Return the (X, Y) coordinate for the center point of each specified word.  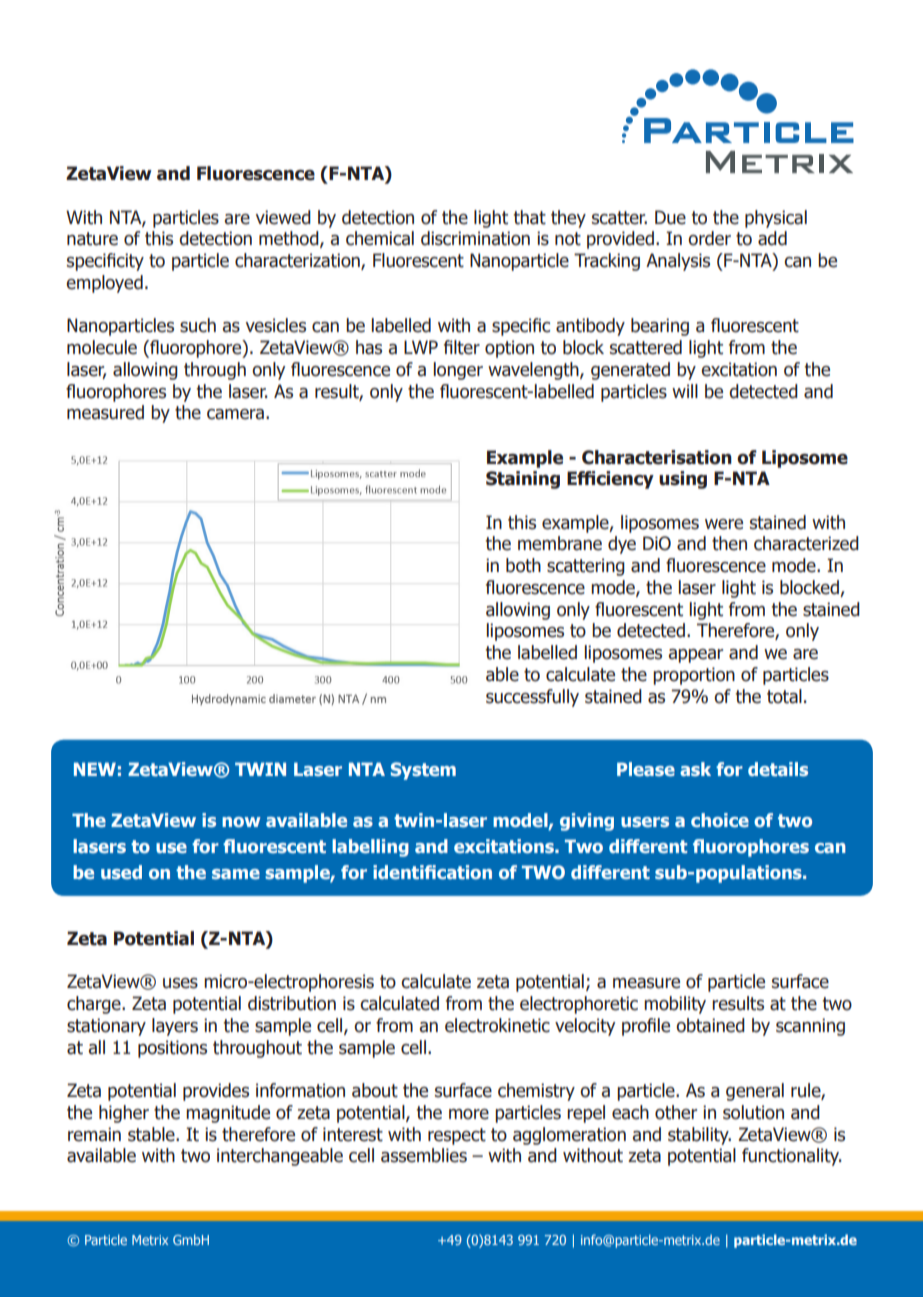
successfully (532, 698)
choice (720, 820)
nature (92, 239)
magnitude (228, 1114)
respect (457, 1136)
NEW (95, 769)
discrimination (475, 238)
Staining (523, 480)
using (683, 480)
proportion (694, 676)
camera (235, 414)
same (236, 874)
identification (432, 872)
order (709, 238)
